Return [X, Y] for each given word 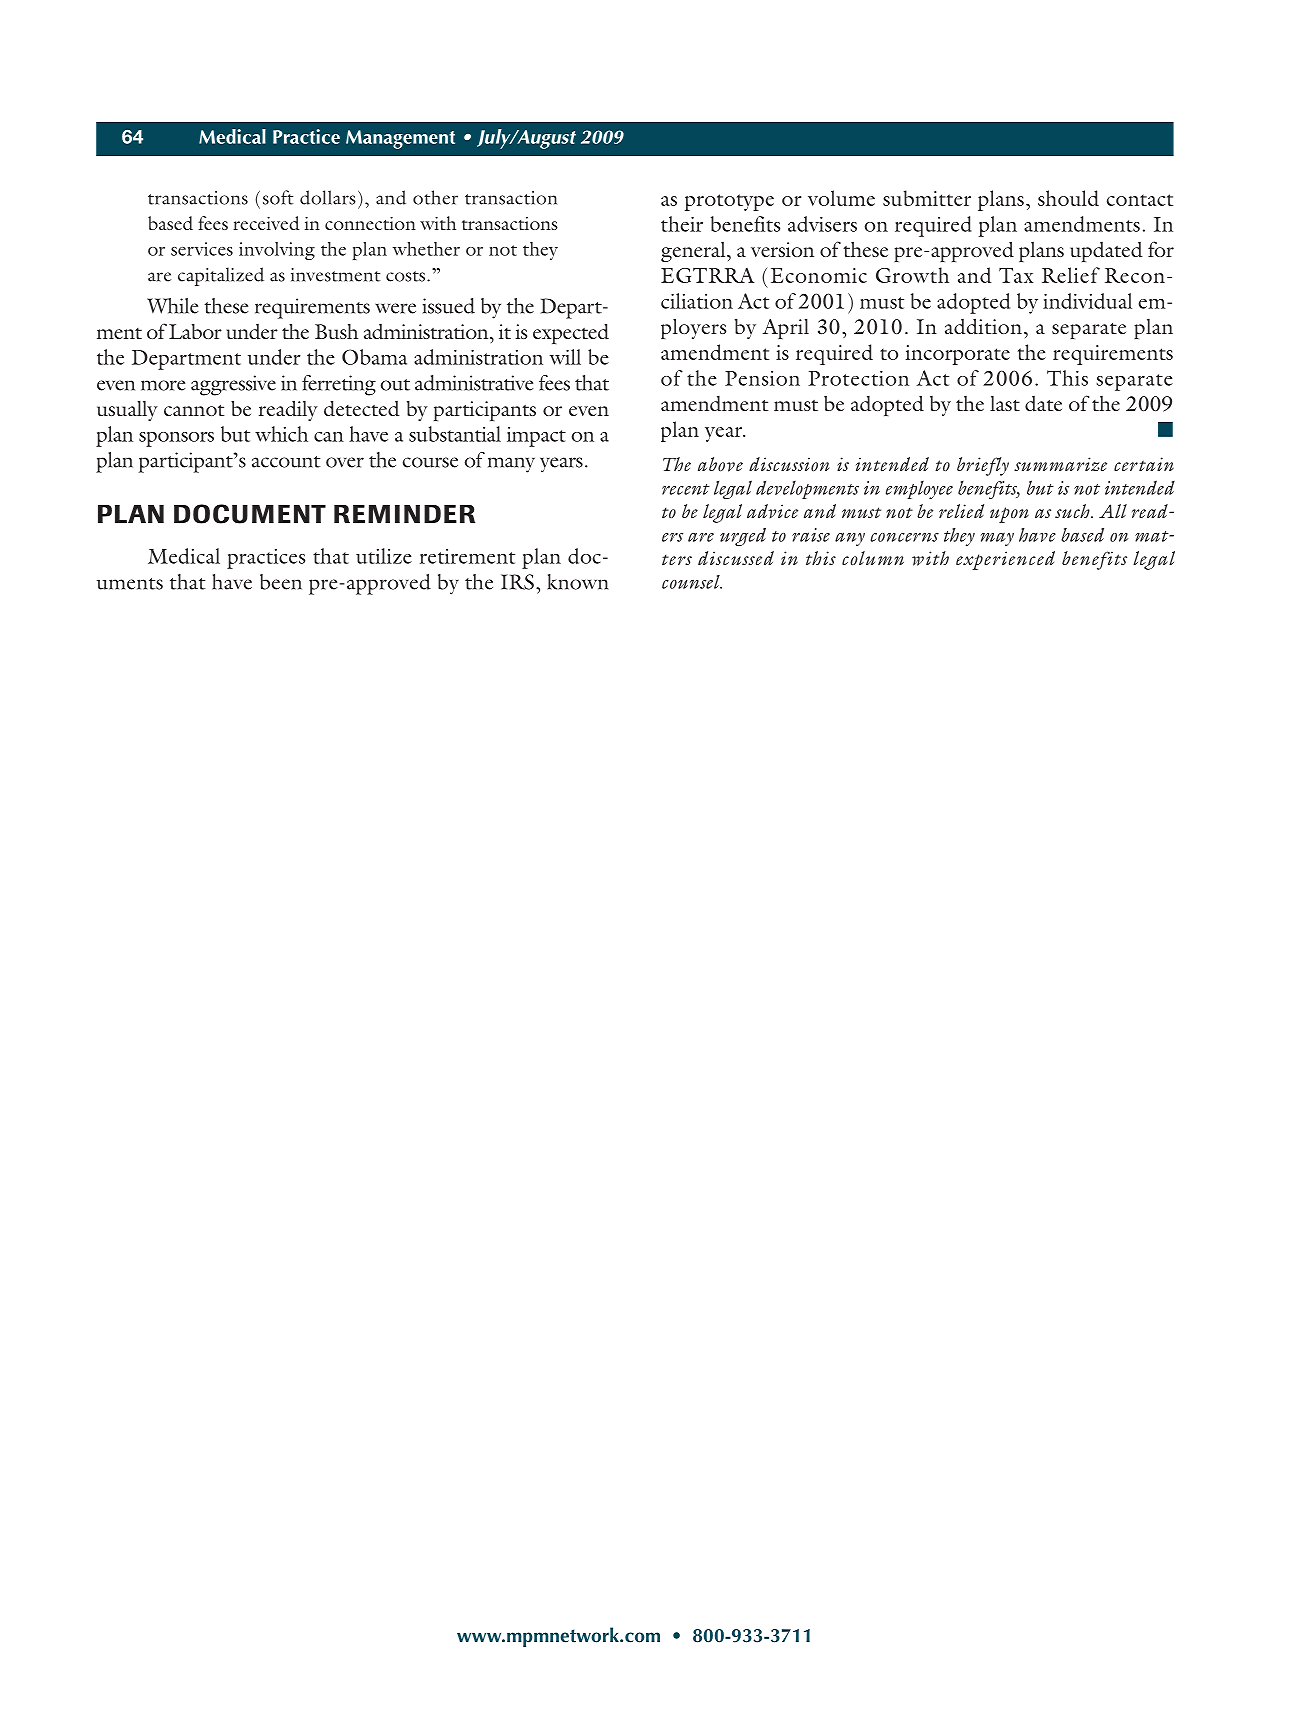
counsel [692, 582]
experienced [1005, 560]
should [1068, 198]
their [682, 224]
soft [278, 197]
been [281, 582]
